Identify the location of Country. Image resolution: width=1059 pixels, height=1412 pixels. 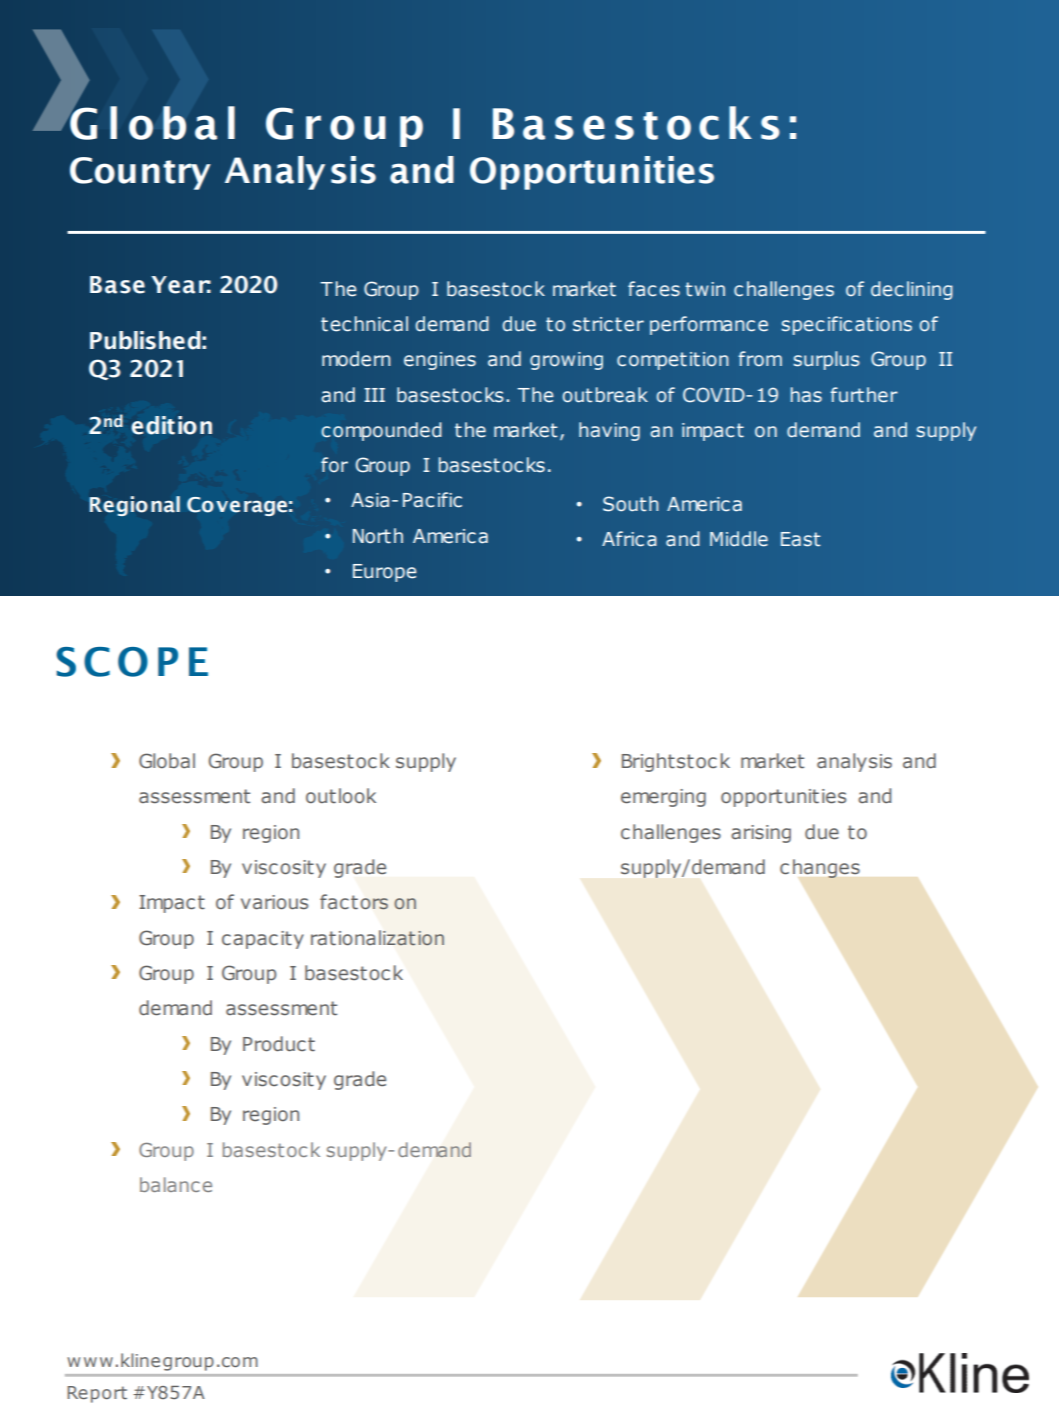
(140, 173).
